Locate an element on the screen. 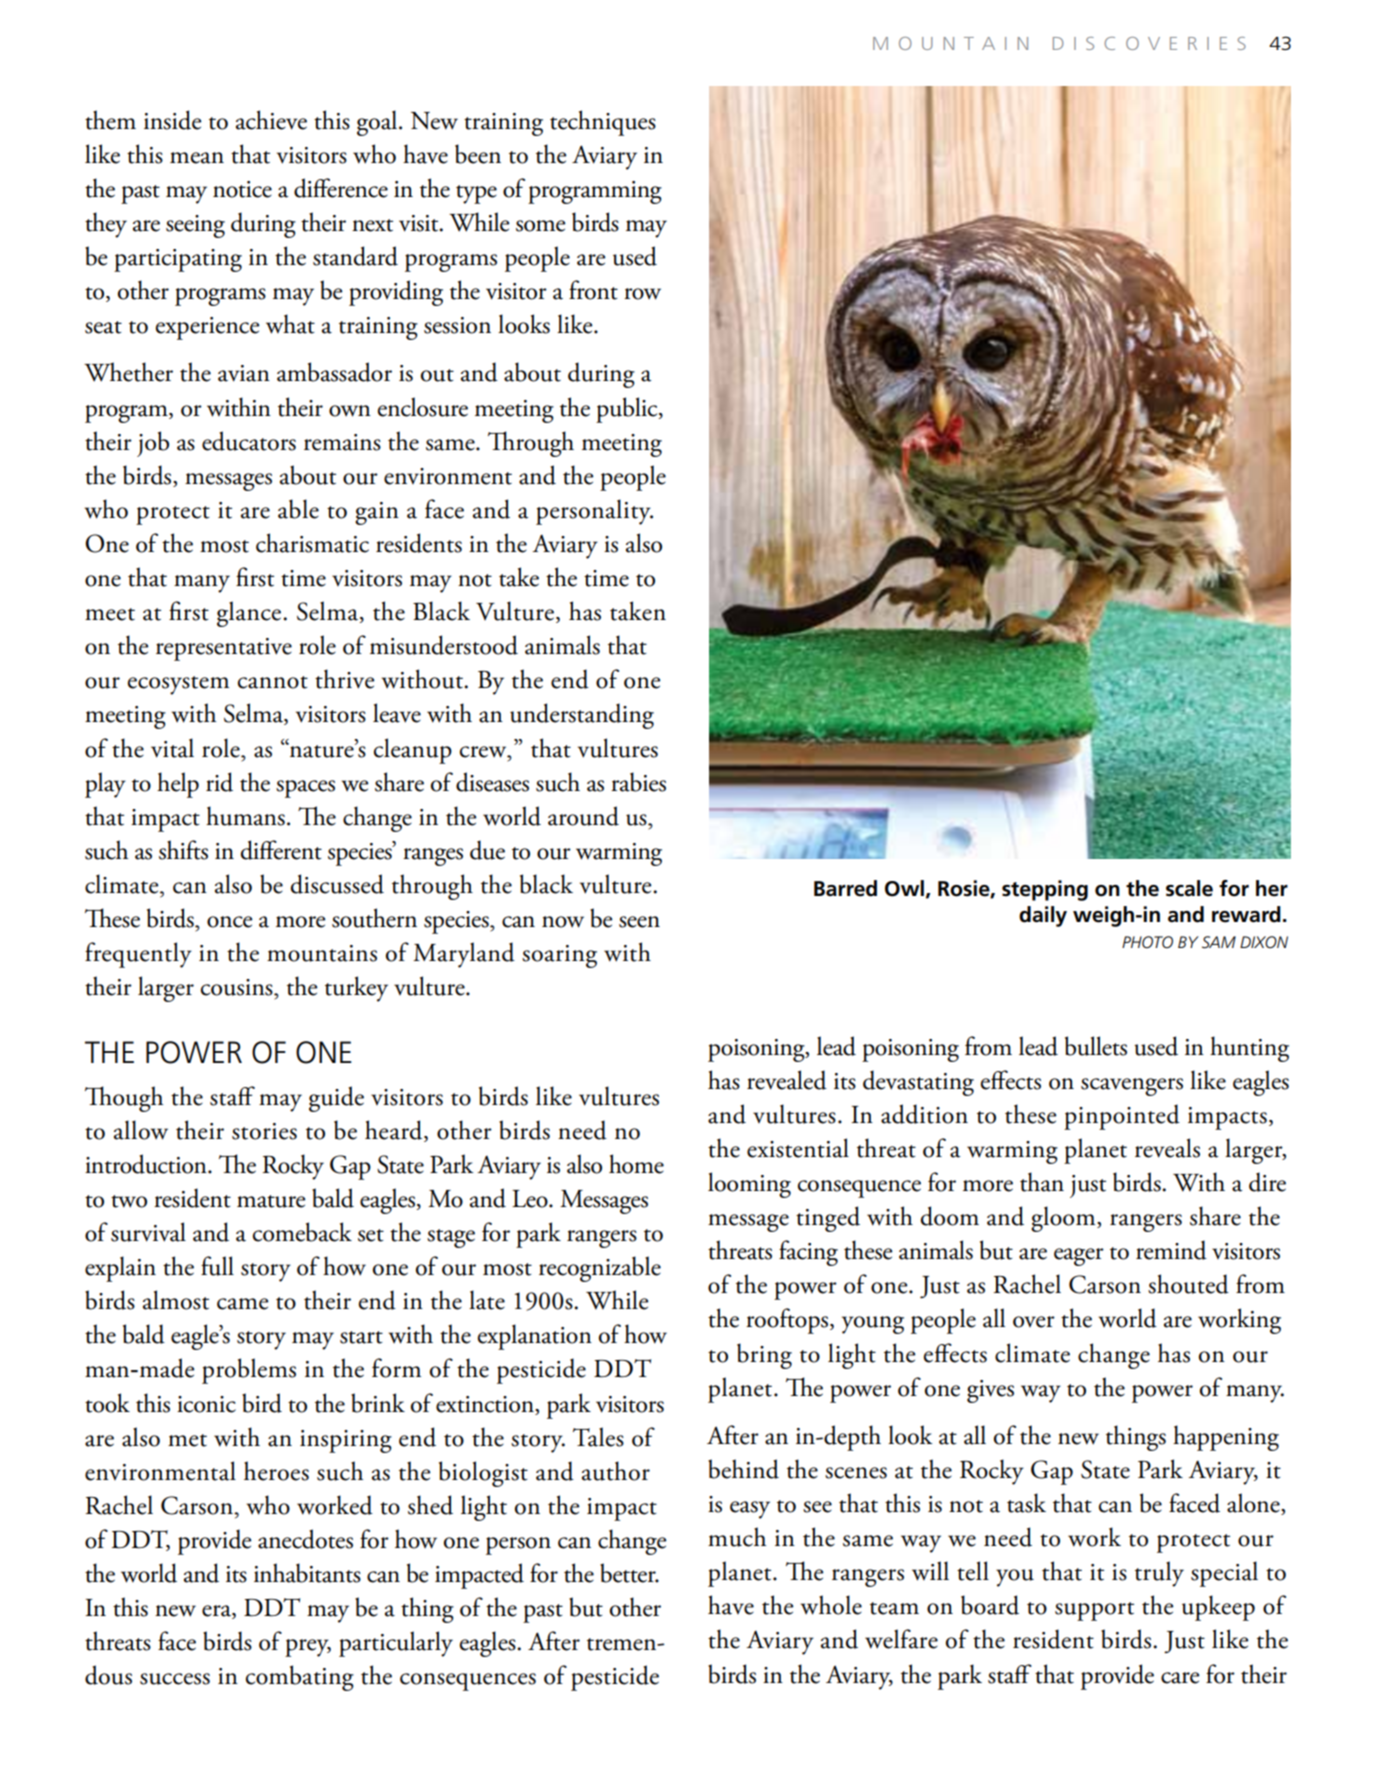  once is located at coordinates (230, 922).
